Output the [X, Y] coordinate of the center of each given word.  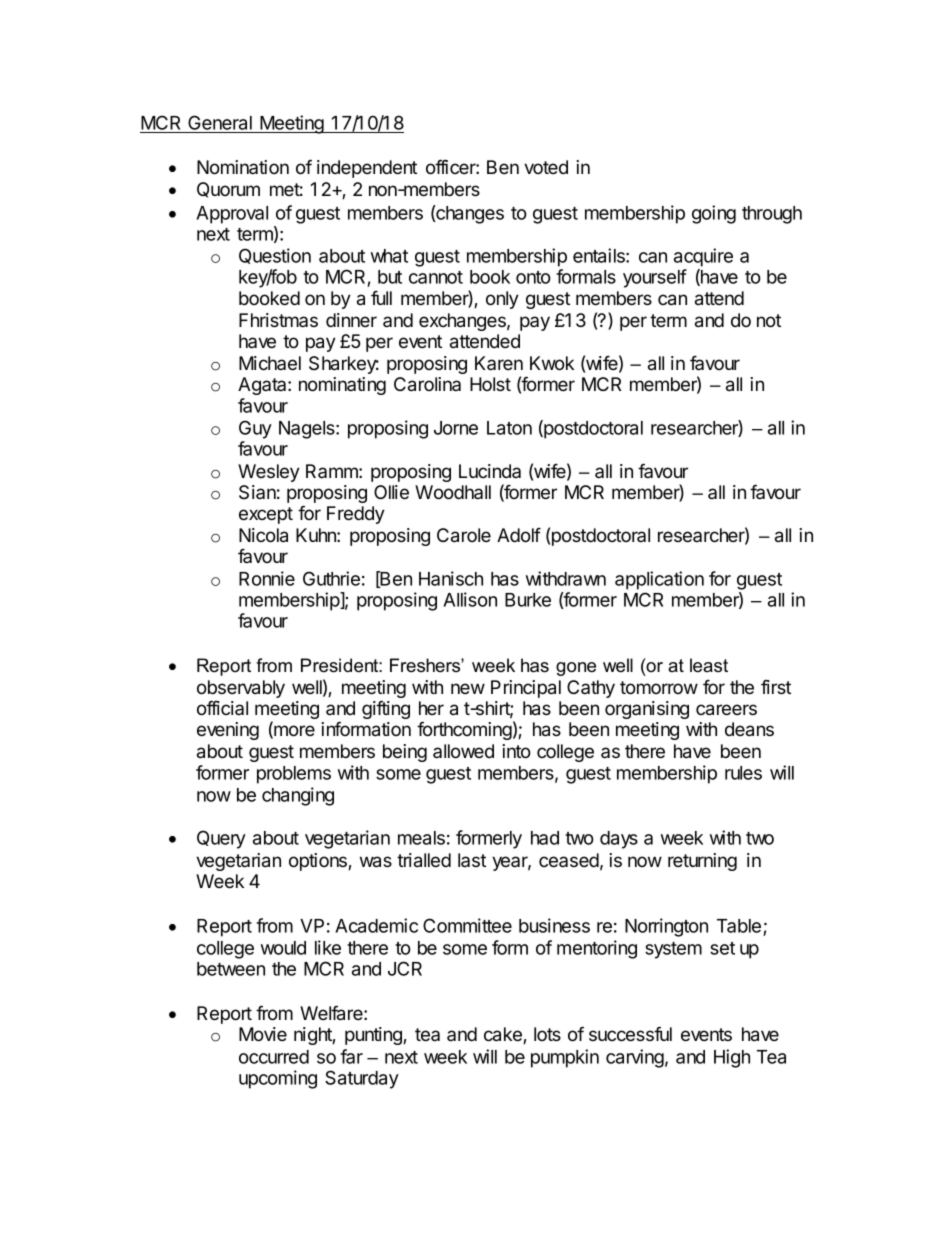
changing [298, 796]
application [659, 580]
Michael [270, 363]
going [714, 214]
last [472, 860]
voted [546, 167]
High [732, 1058]
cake [504, 1035]
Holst [490, 384]
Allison [470, 599]
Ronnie [267, 578]
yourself [655, 278]
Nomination [243, 167]
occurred [274, 1057]
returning [702, 862]
